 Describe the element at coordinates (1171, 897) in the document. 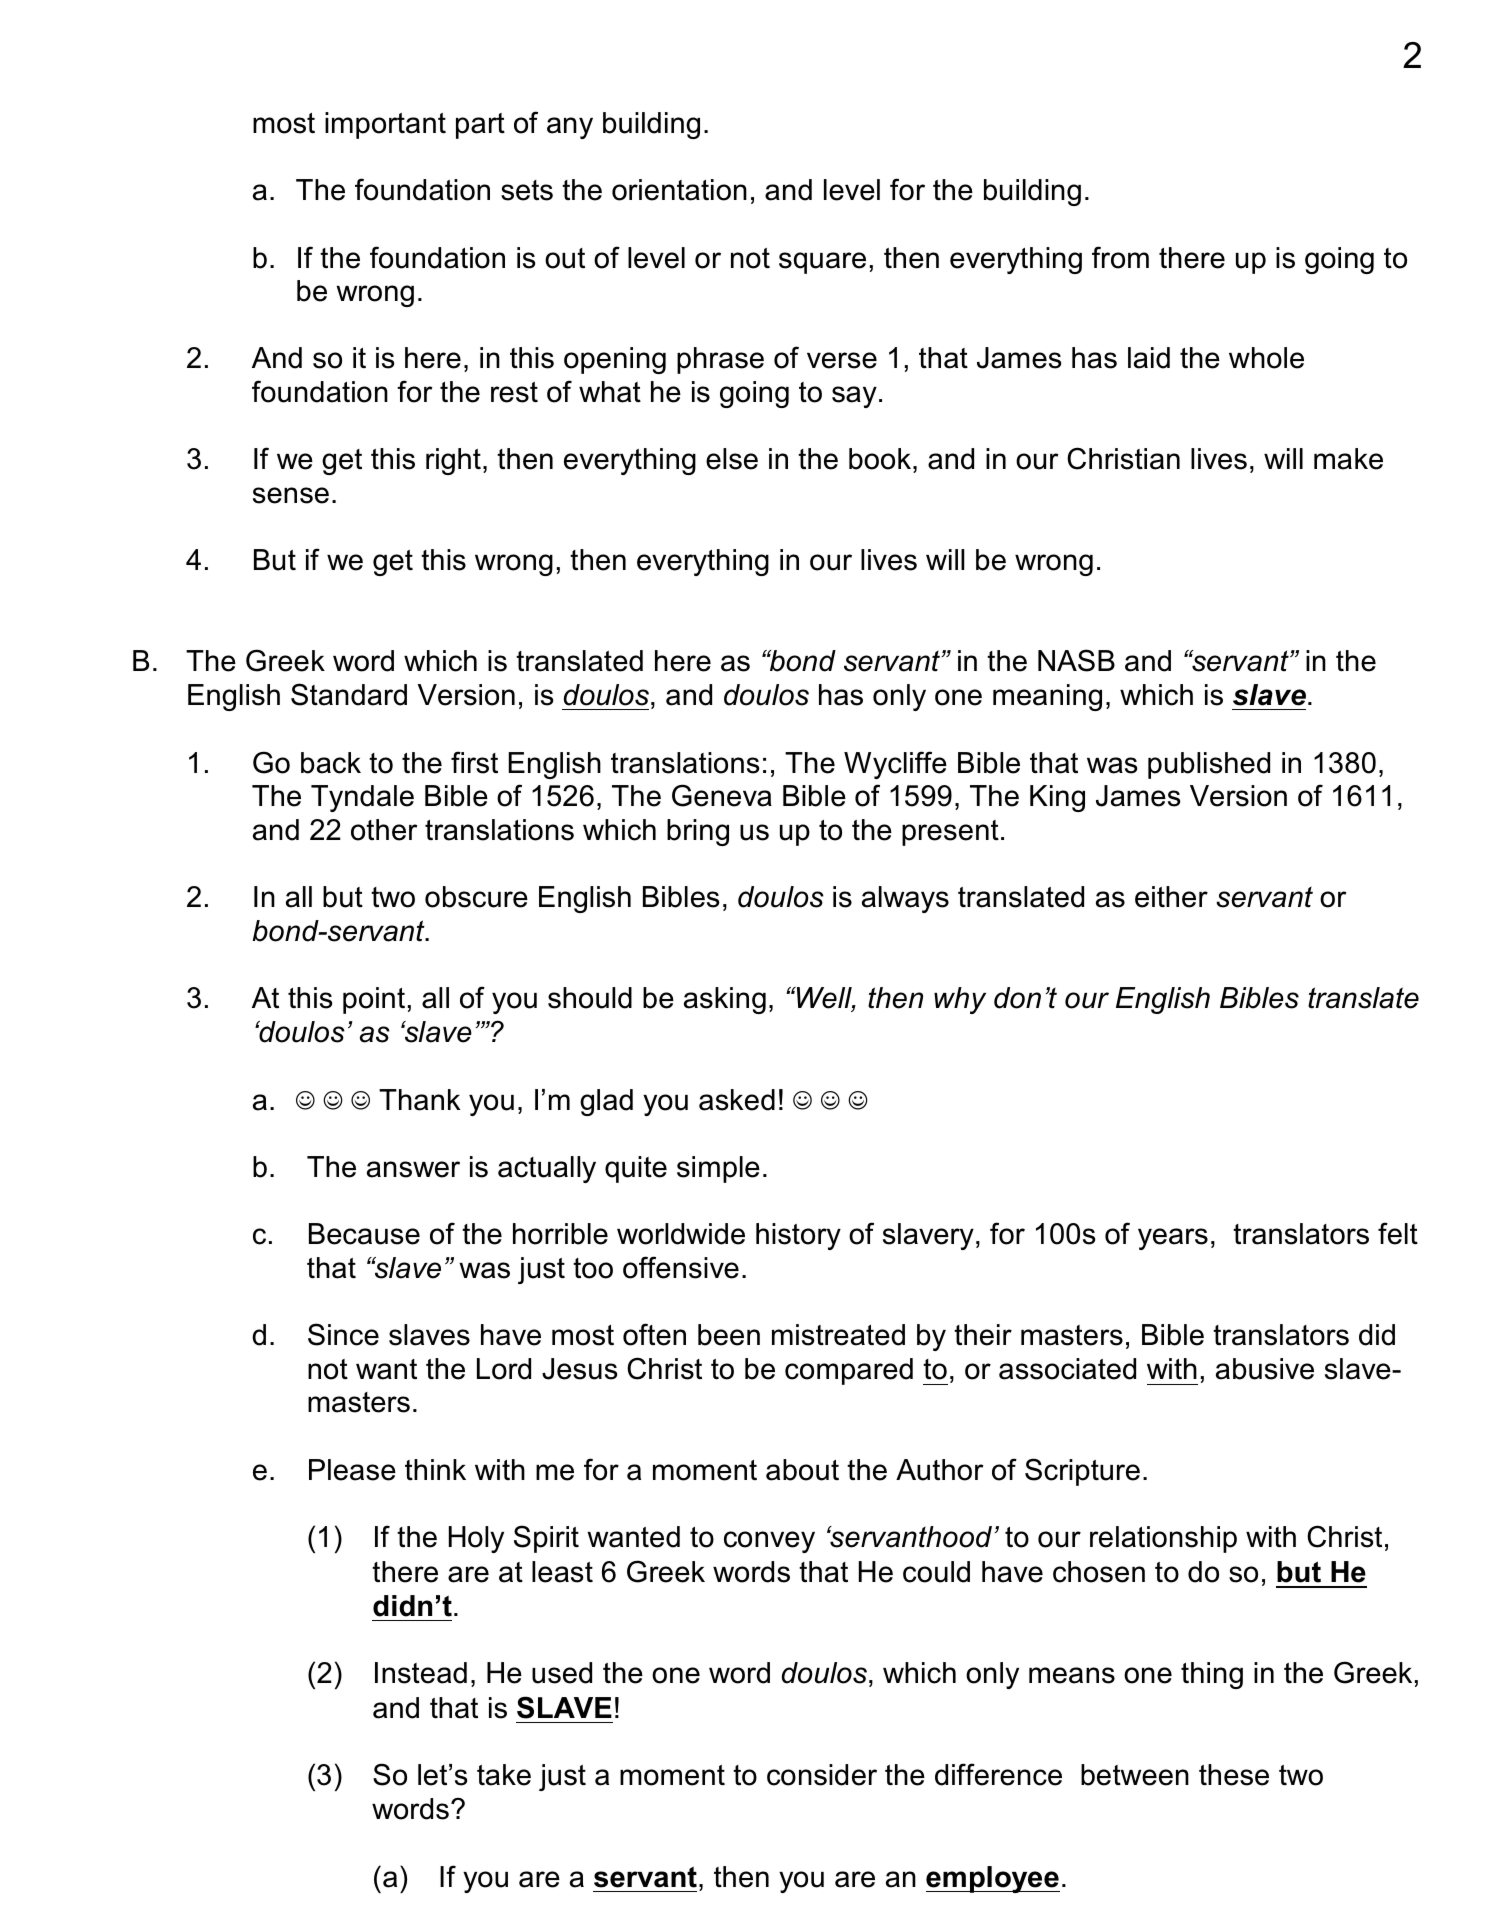

I see `either` at that location.
